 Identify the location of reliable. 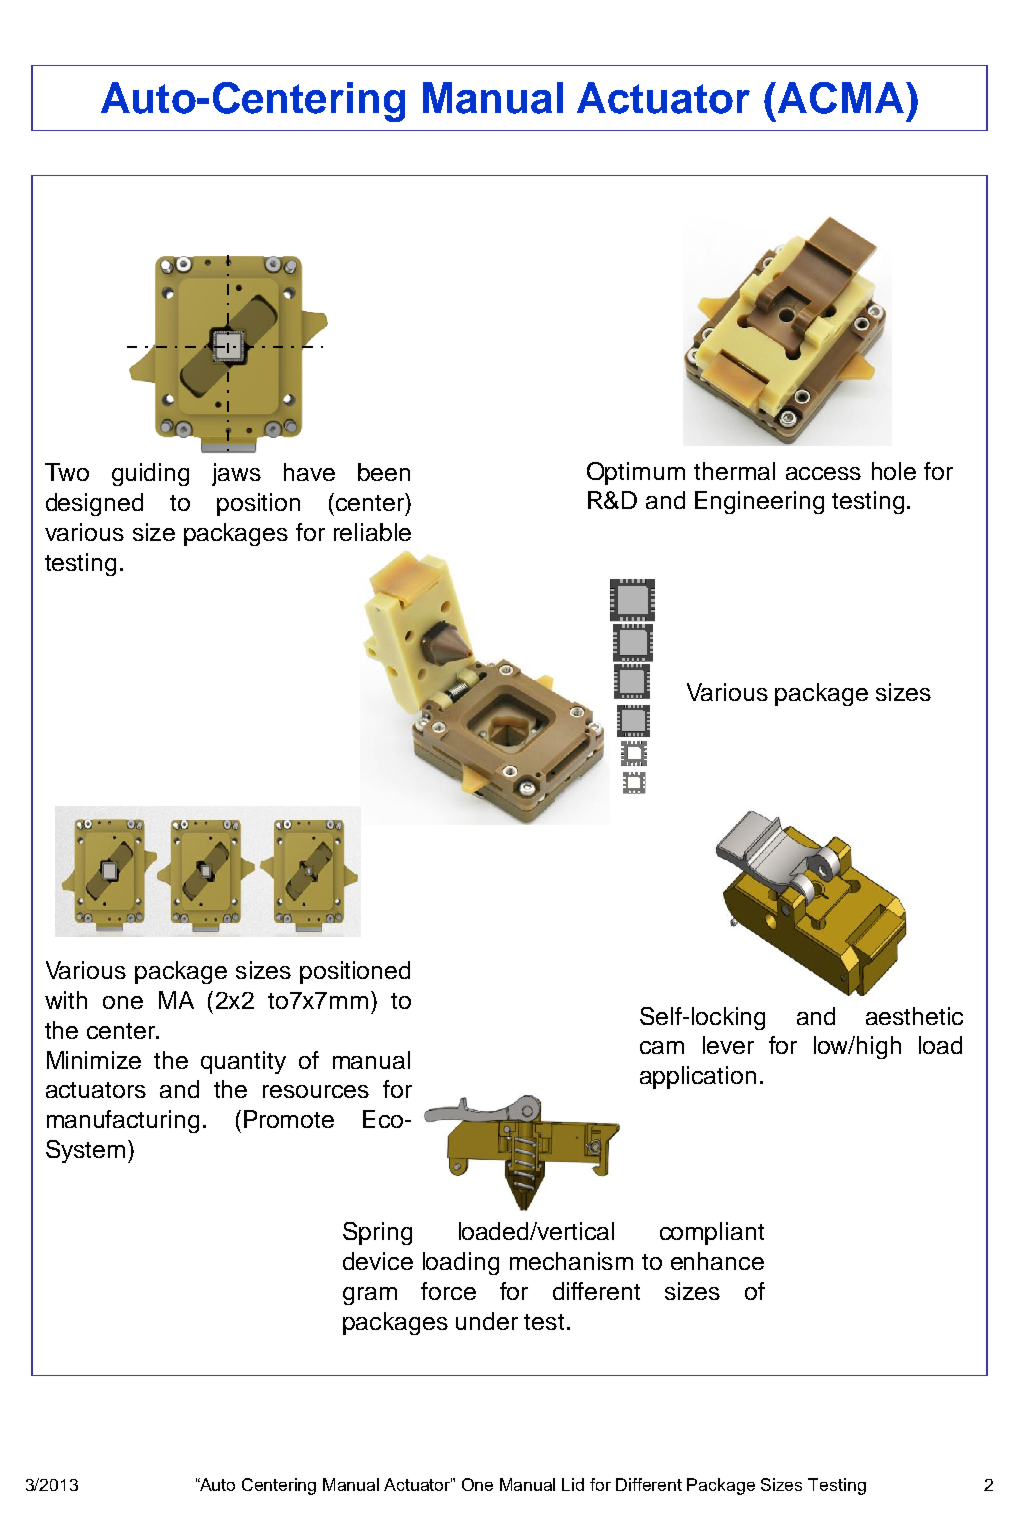
(372, 532).
